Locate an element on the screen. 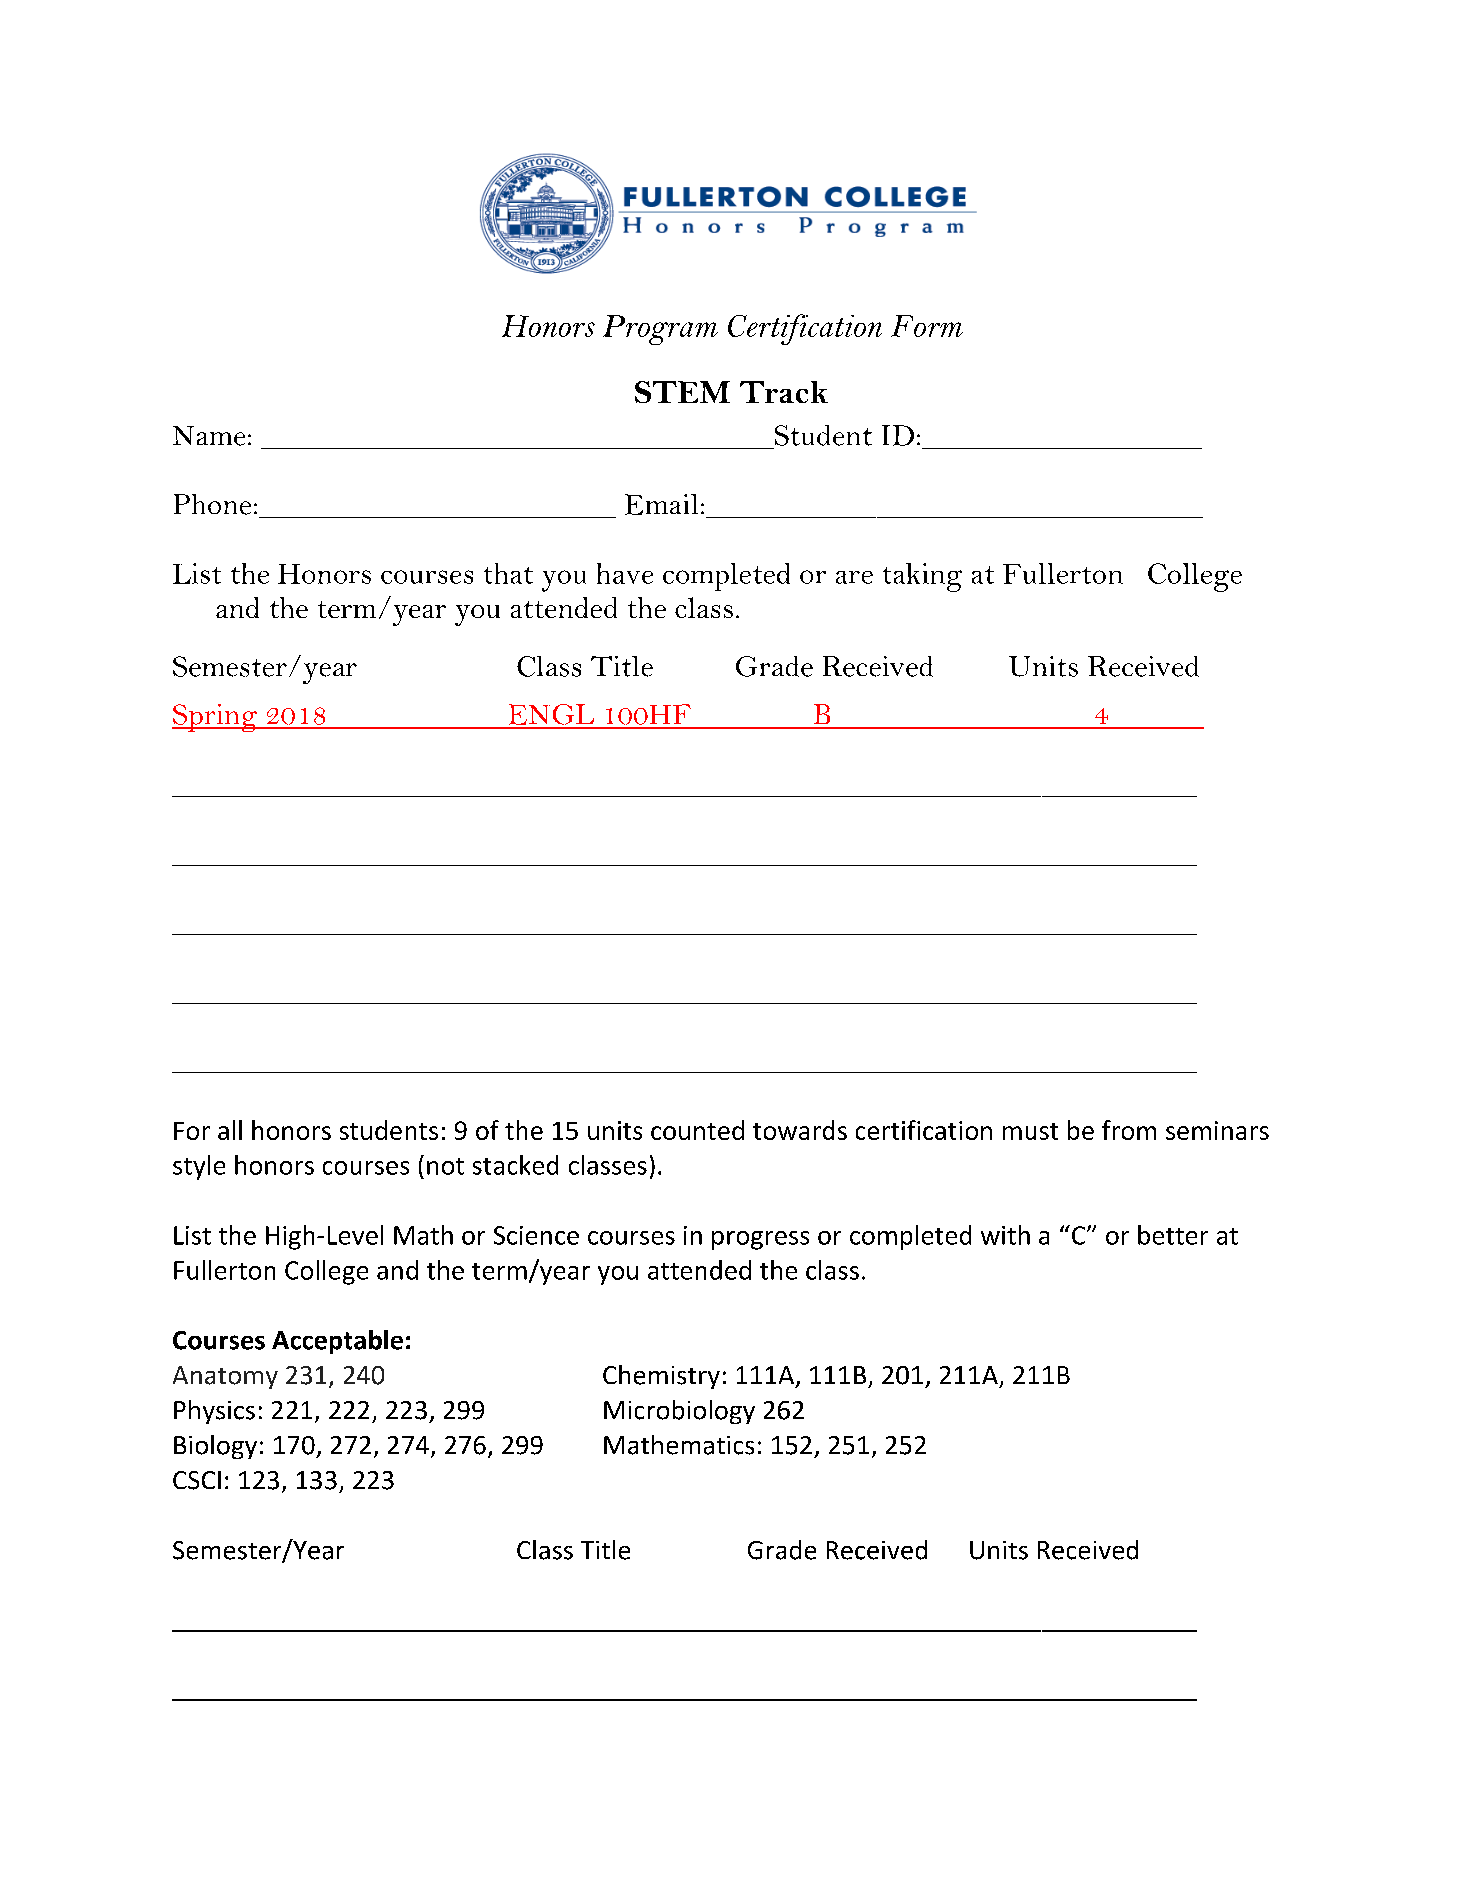 This screenshot has width=1462, height=1891. Form is located at coordinates (927, 326).
